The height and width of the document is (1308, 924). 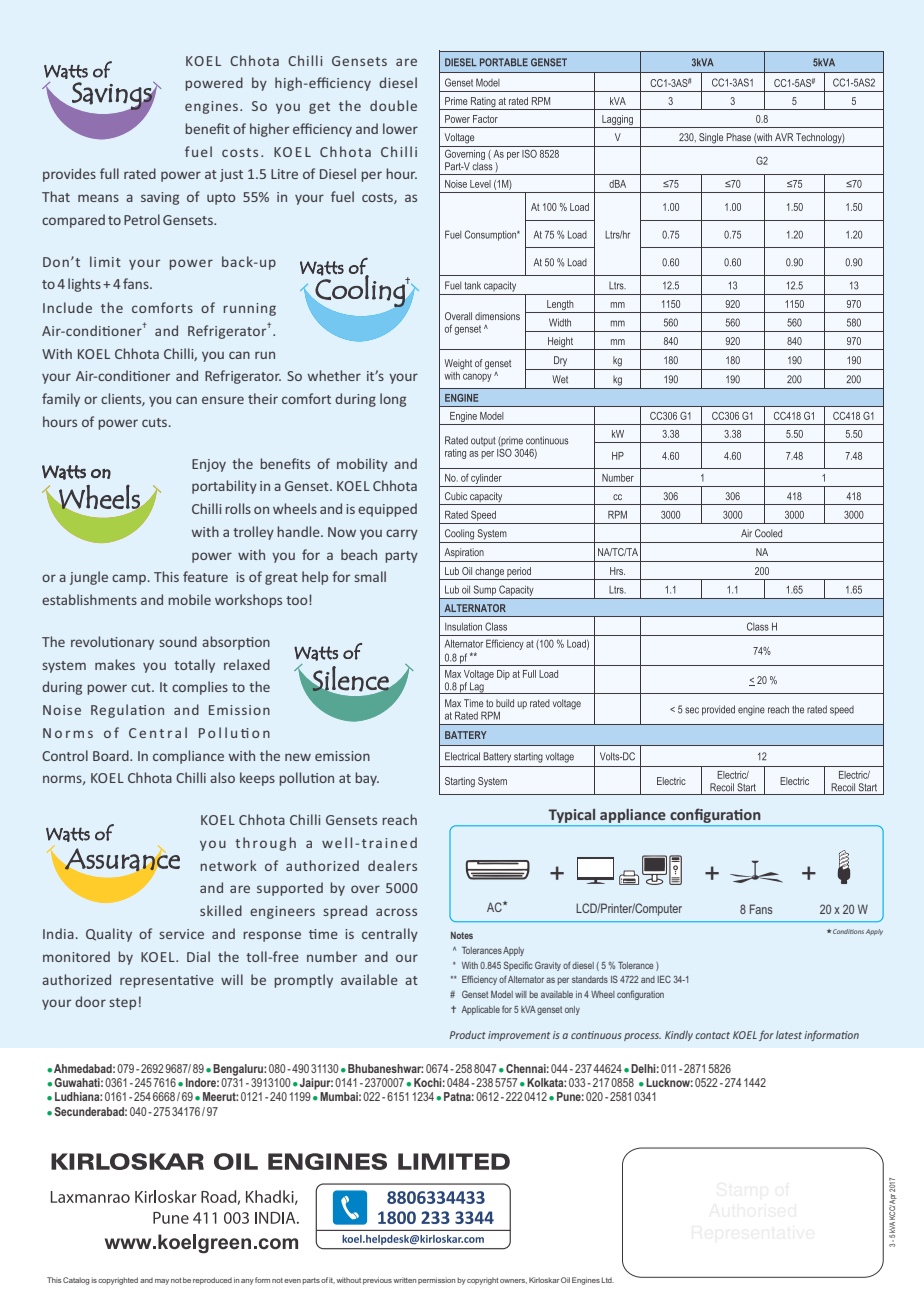 What do you see at coordinates (402, 534) in the document?
I see `carry` at bounding box center [402, 534].
